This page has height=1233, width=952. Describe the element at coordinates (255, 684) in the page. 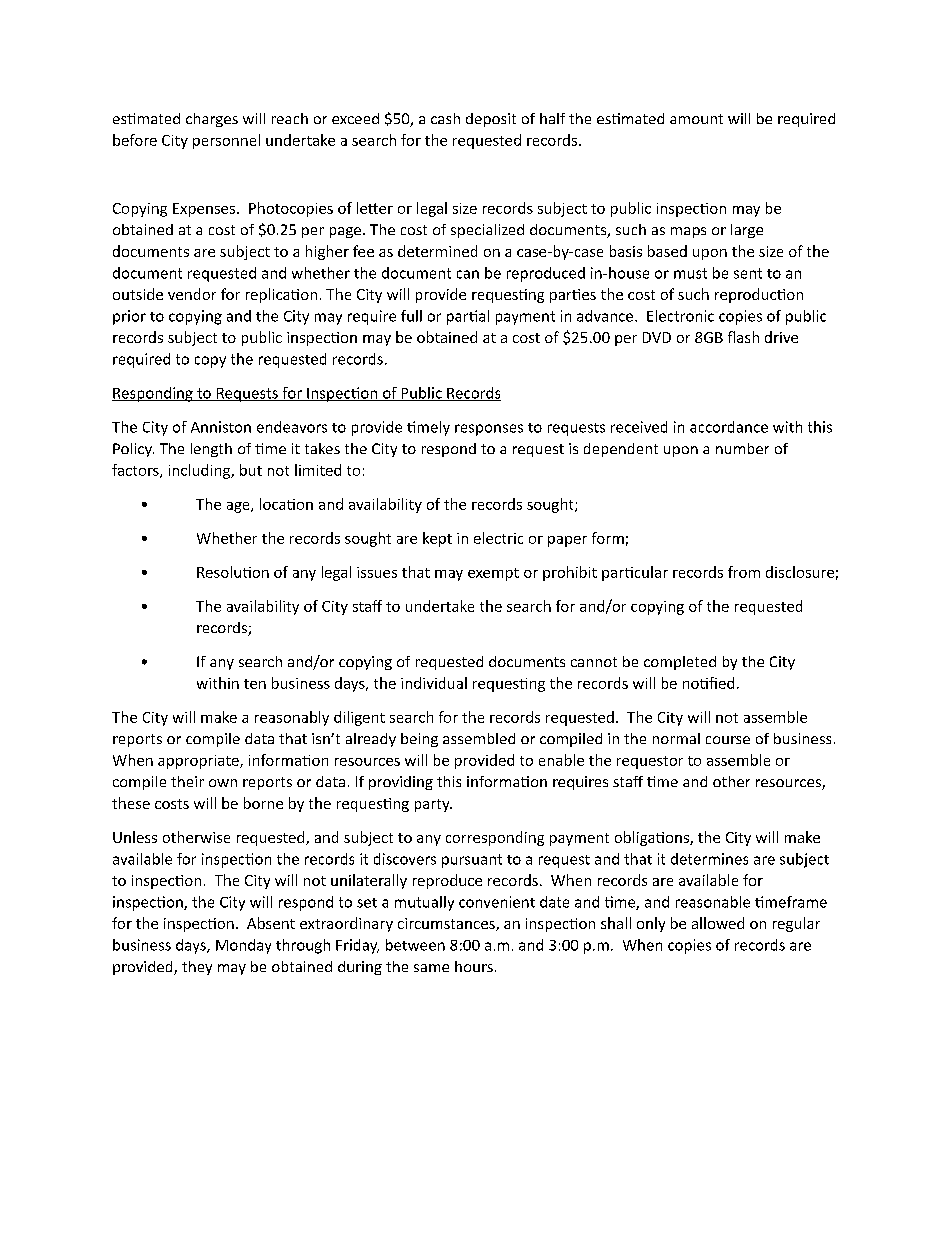

I see `ten` at that location.
